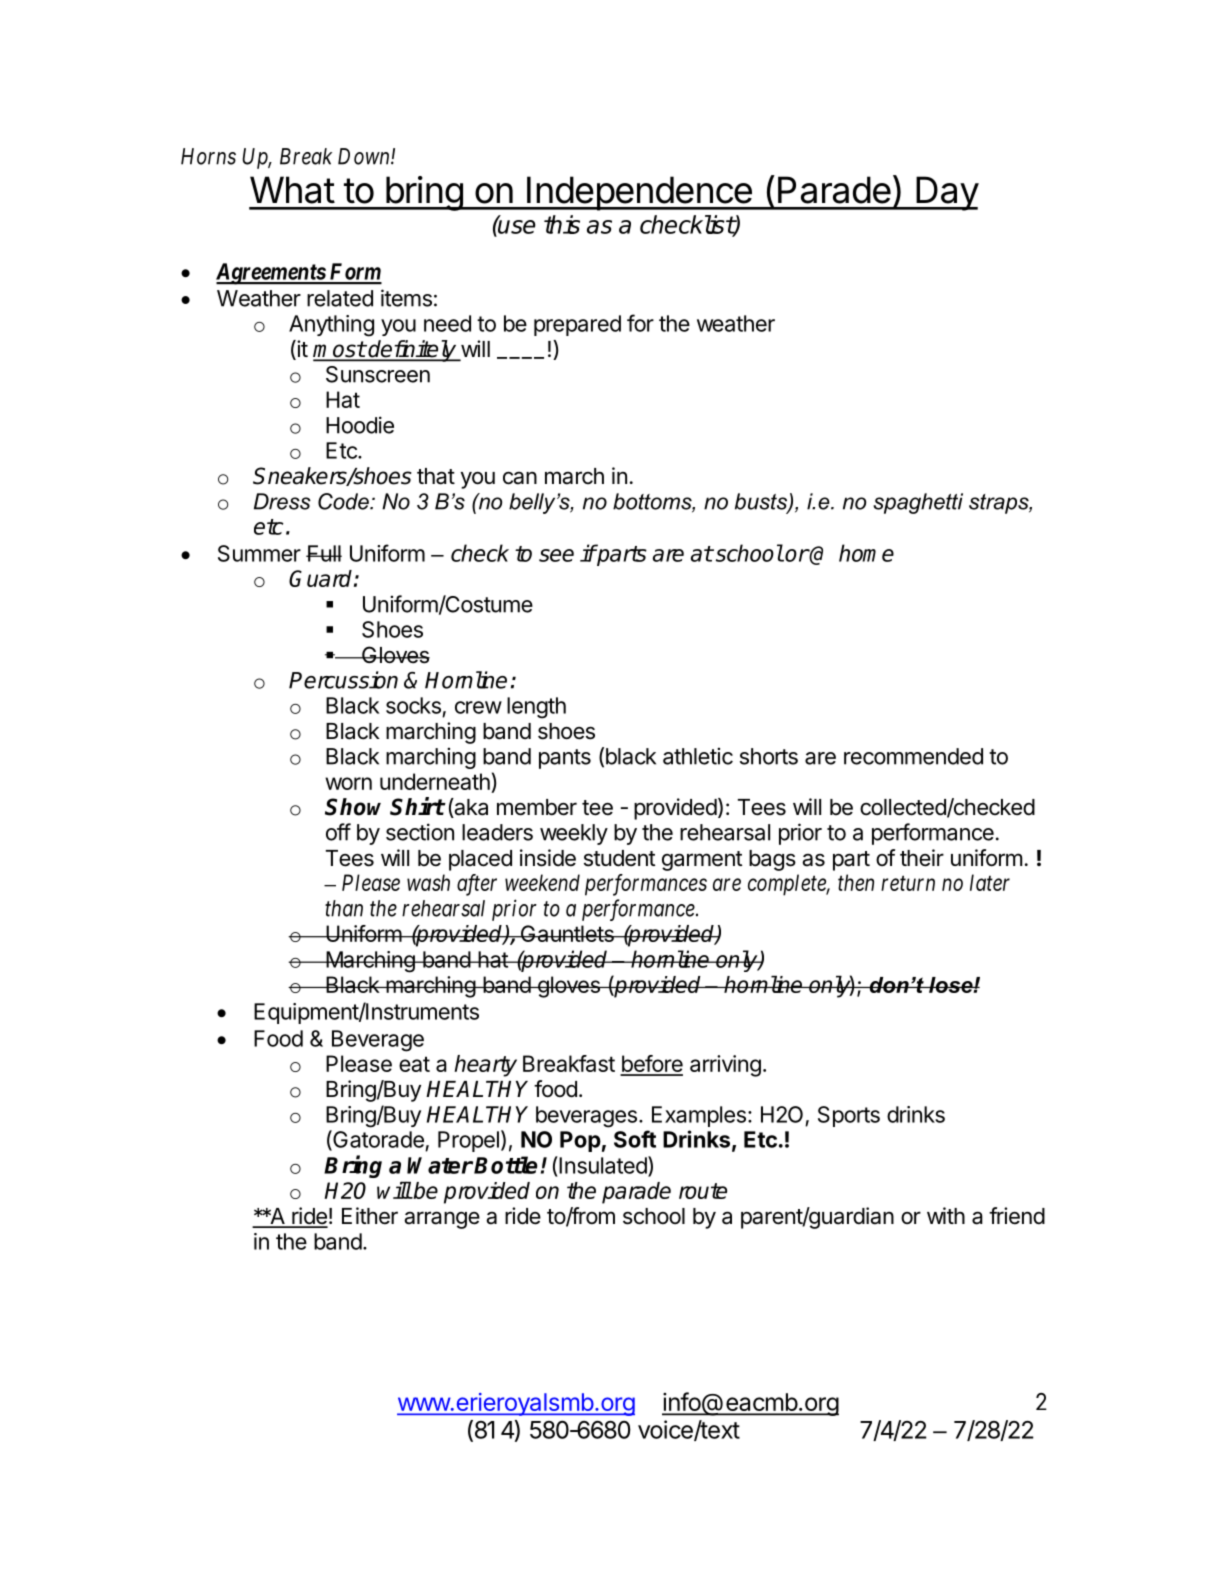 The image size is (1227, 1588). What do you see at coordinates (370, 1216) in the screenshot?
I see `Either` at bounding box center [370, 1216].
